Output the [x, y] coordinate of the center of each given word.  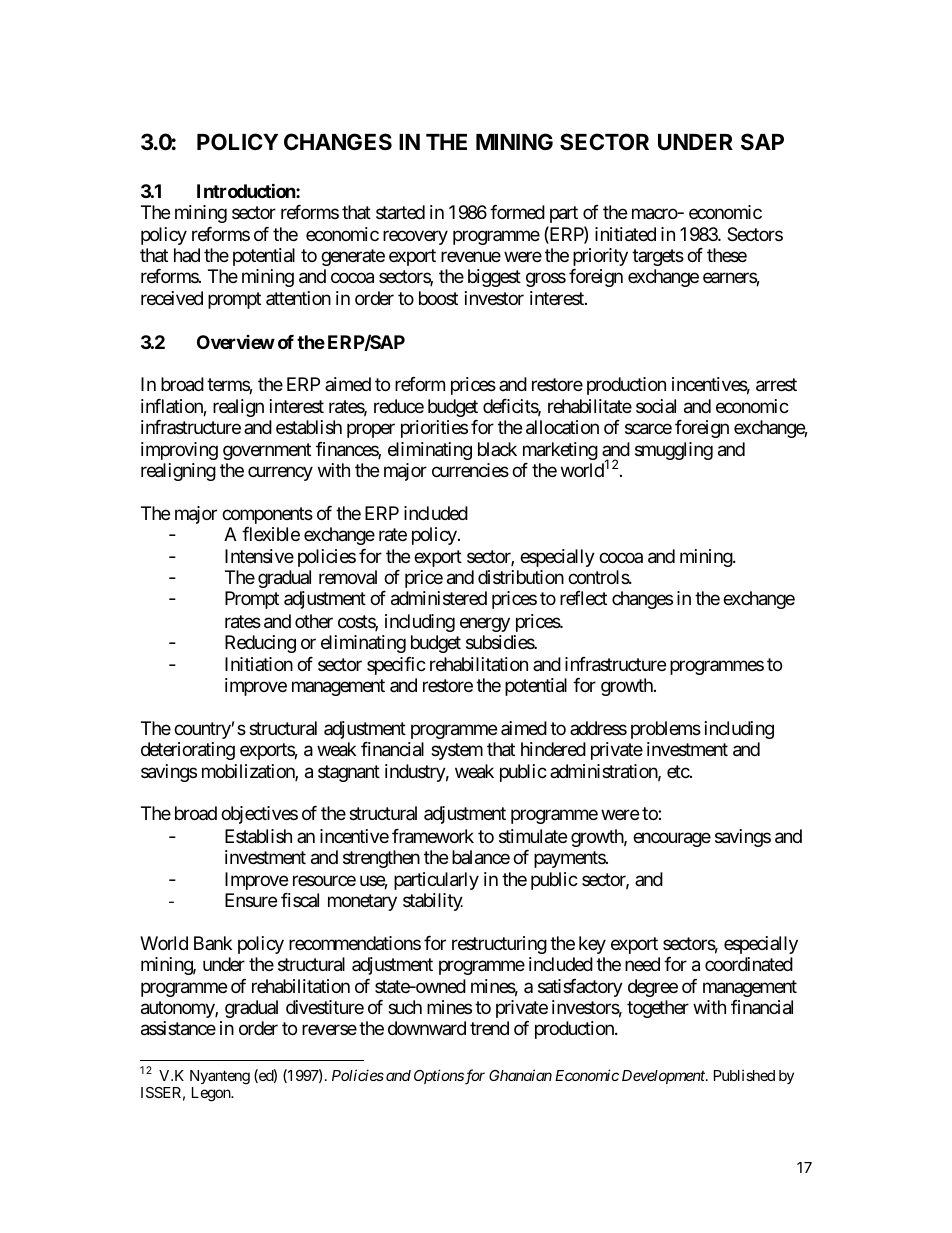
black [497, 449]
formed [517, 212]
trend [489, 1028]
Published [744, 1075]
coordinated [749, 964]
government [267, 451]
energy [485, 624]
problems [666, 730]
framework [433, 836]
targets [658, 257]
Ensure [251, 900]
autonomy [178, 1009]
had [187, 255]
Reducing [260, 644]
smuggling [674, 451]
